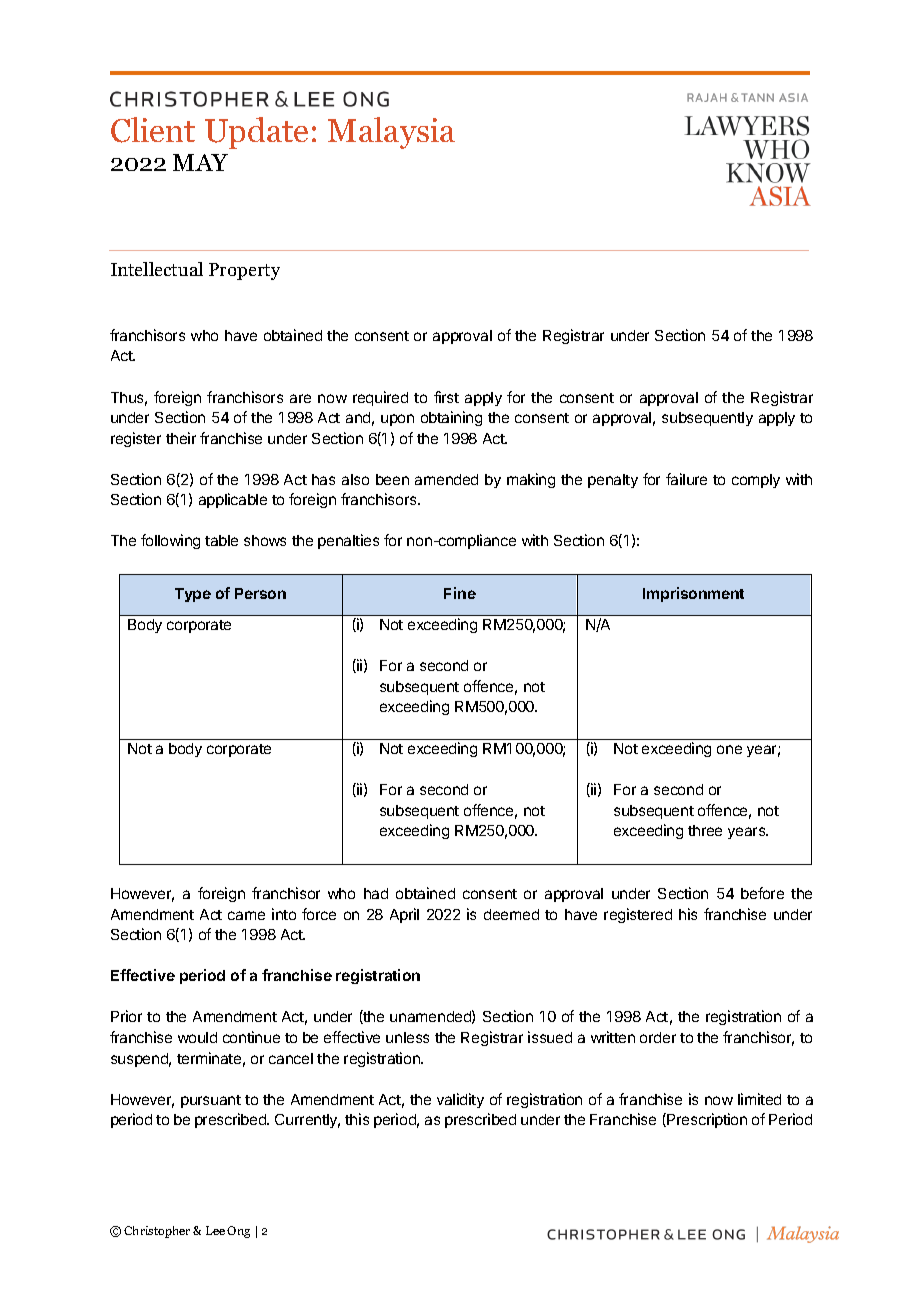 This document has width=924, height=1309. Describe the element at coordinates (705, 830) in the document. I see `three` at that location.
